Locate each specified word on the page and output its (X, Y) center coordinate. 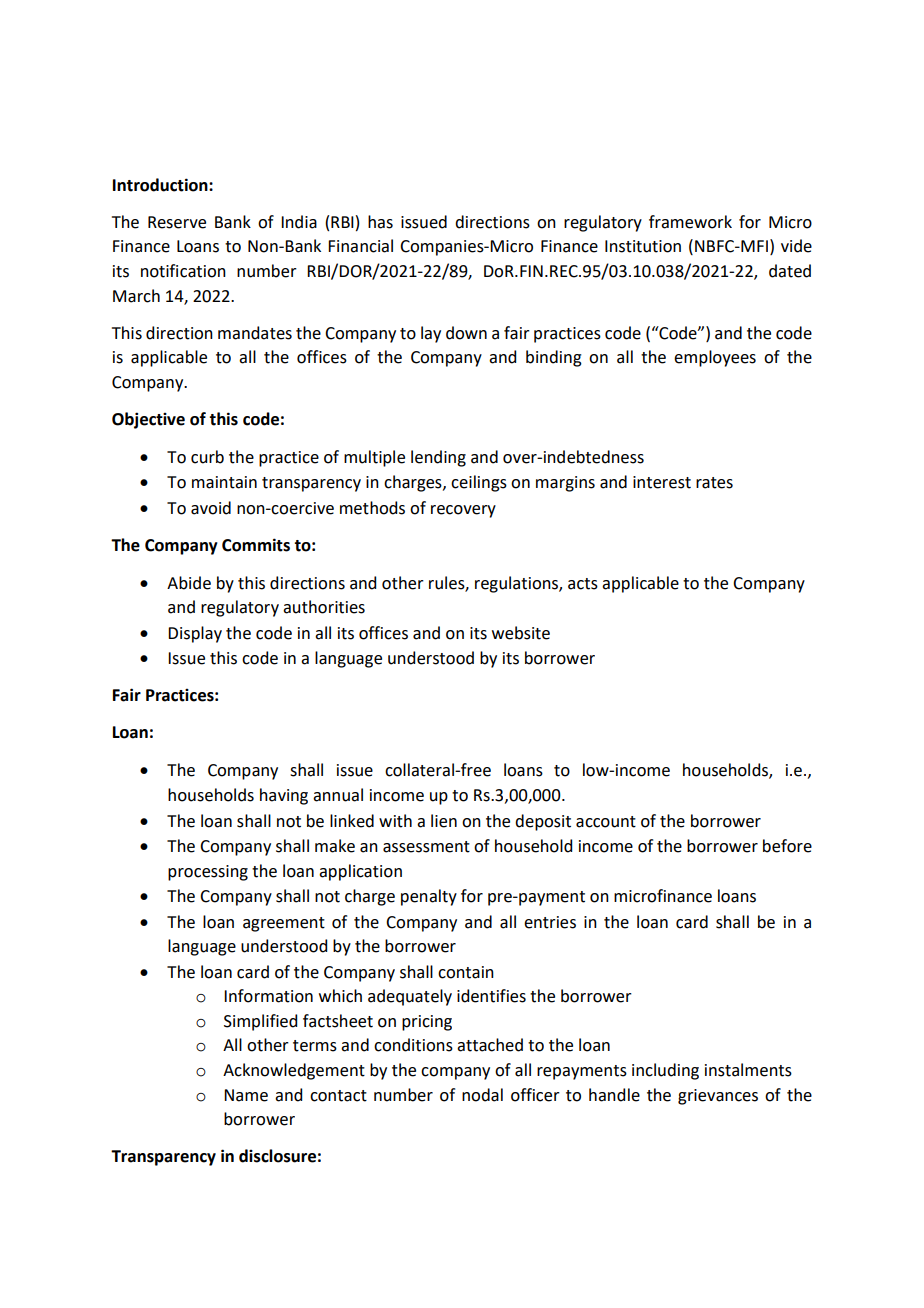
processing (208, 873)
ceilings (479, 483)
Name (246, 1095)
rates (714, 483)
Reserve (177, 222)
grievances (718, 1097)
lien (444, 821)
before (787, 846)
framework (690, 222)
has (380, 222)
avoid (211, 508)
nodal (482, 1095)
